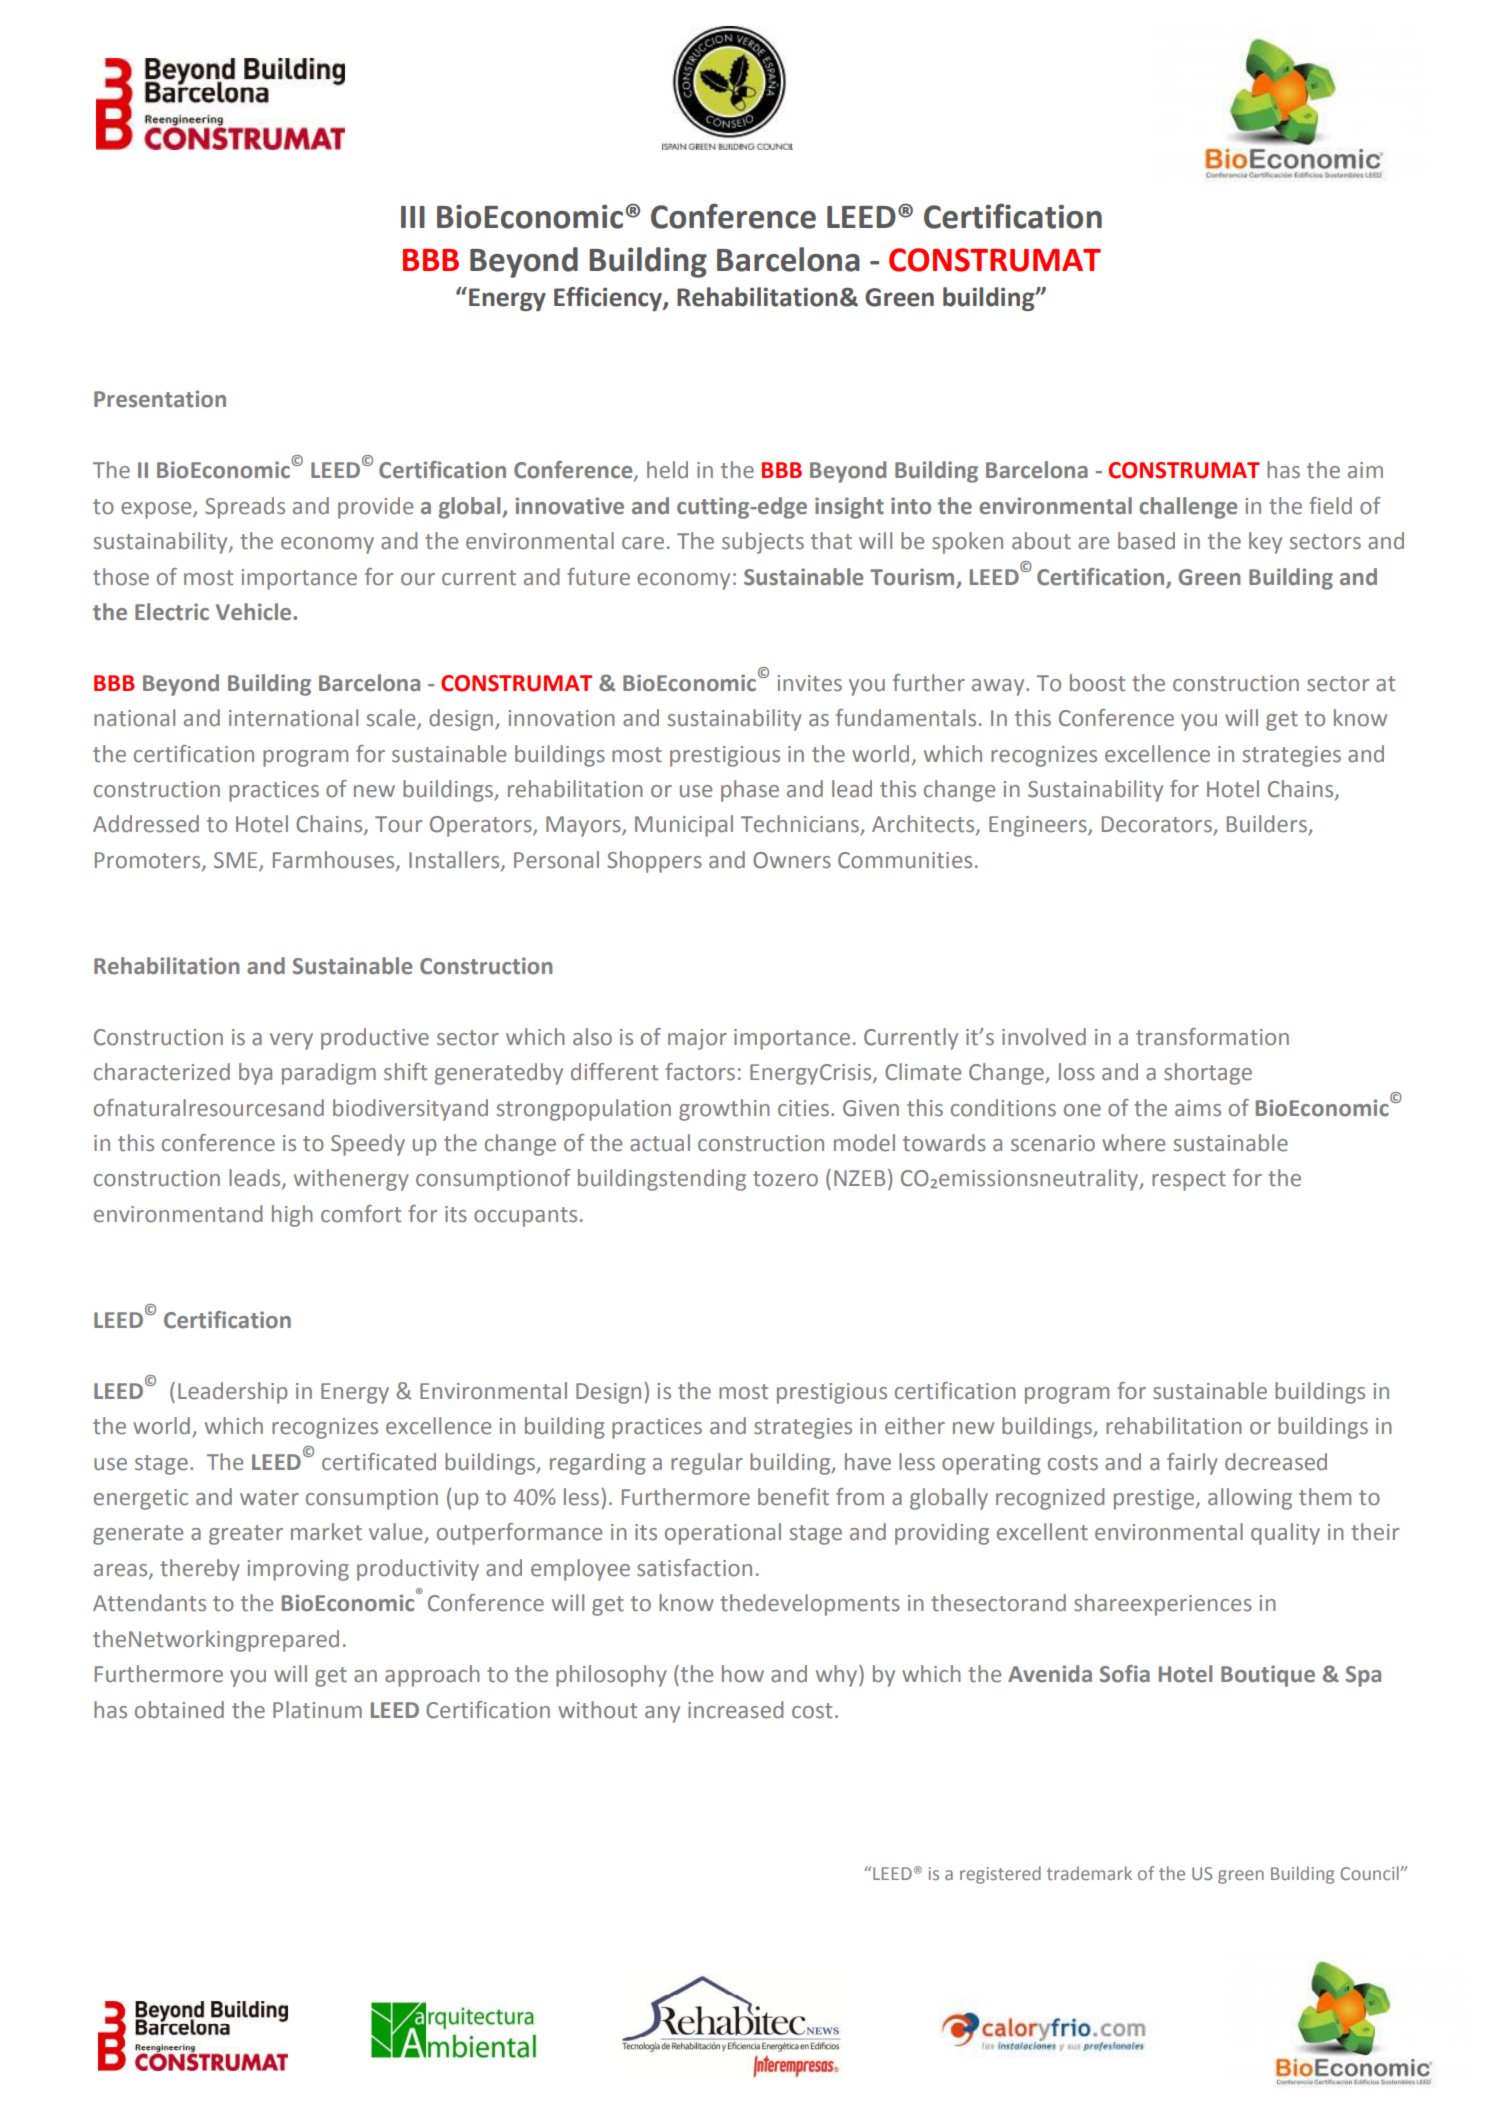  Describe the element at coordinates (1189, 1181) in the page. I see `respect` at that location.
